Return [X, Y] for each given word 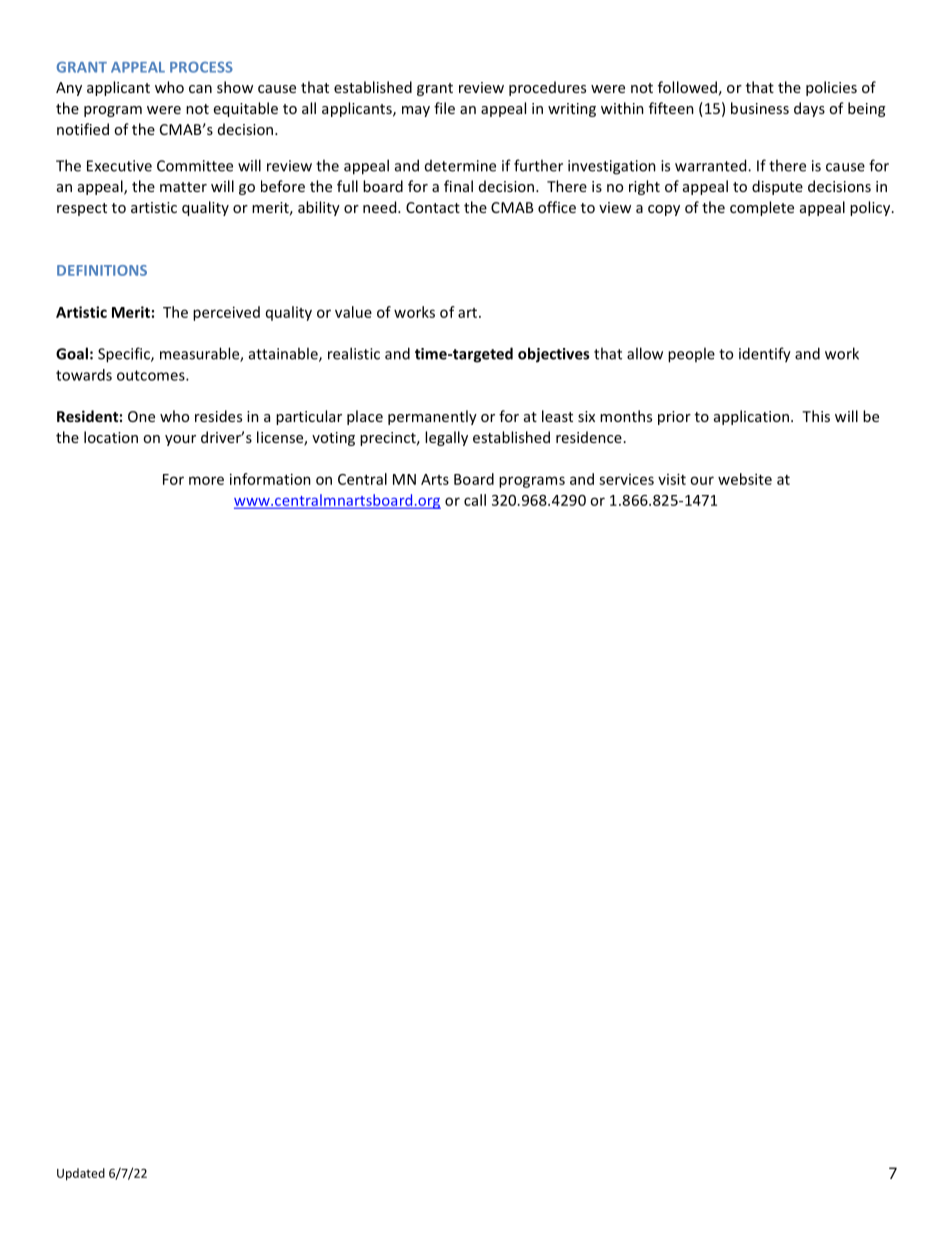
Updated [81, 1174]
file [444, 108]
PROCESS [201, 67]
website [745, 479]
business [760, 108]
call [475, 500]
